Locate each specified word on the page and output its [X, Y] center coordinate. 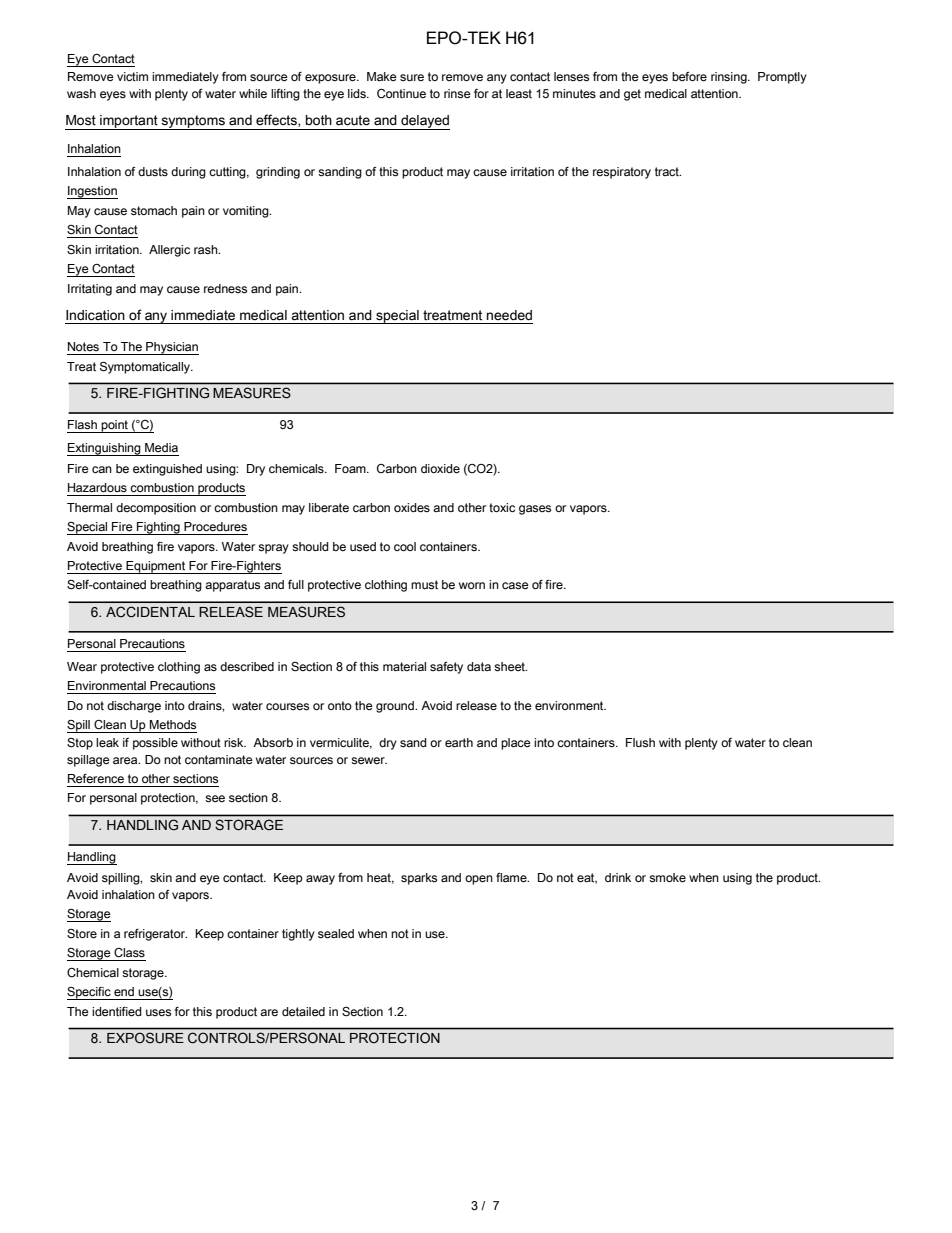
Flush [640, 743]
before [689, 77]
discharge [134, 707]
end [124, 992]
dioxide [440, 469]
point [115, 426]
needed [509, 315]
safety [446, 668]
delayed [424, 122]
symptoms [193, 122]
